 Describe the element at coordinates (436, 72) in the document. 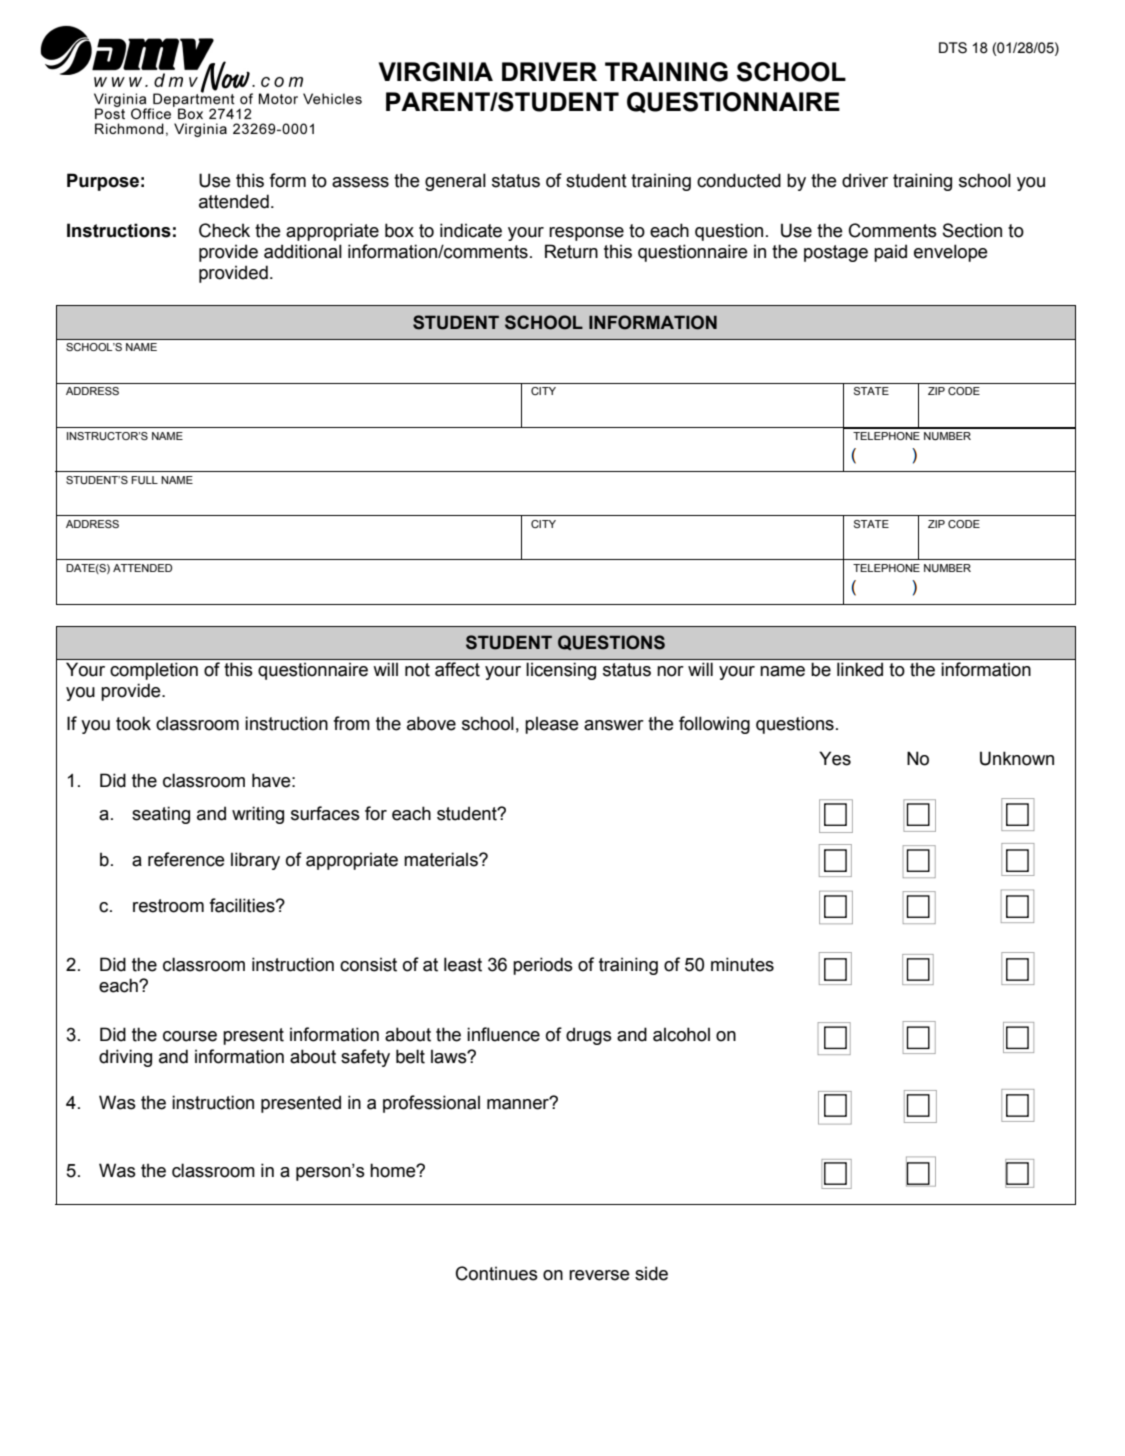

I see `VIRGINIA` at that location.
